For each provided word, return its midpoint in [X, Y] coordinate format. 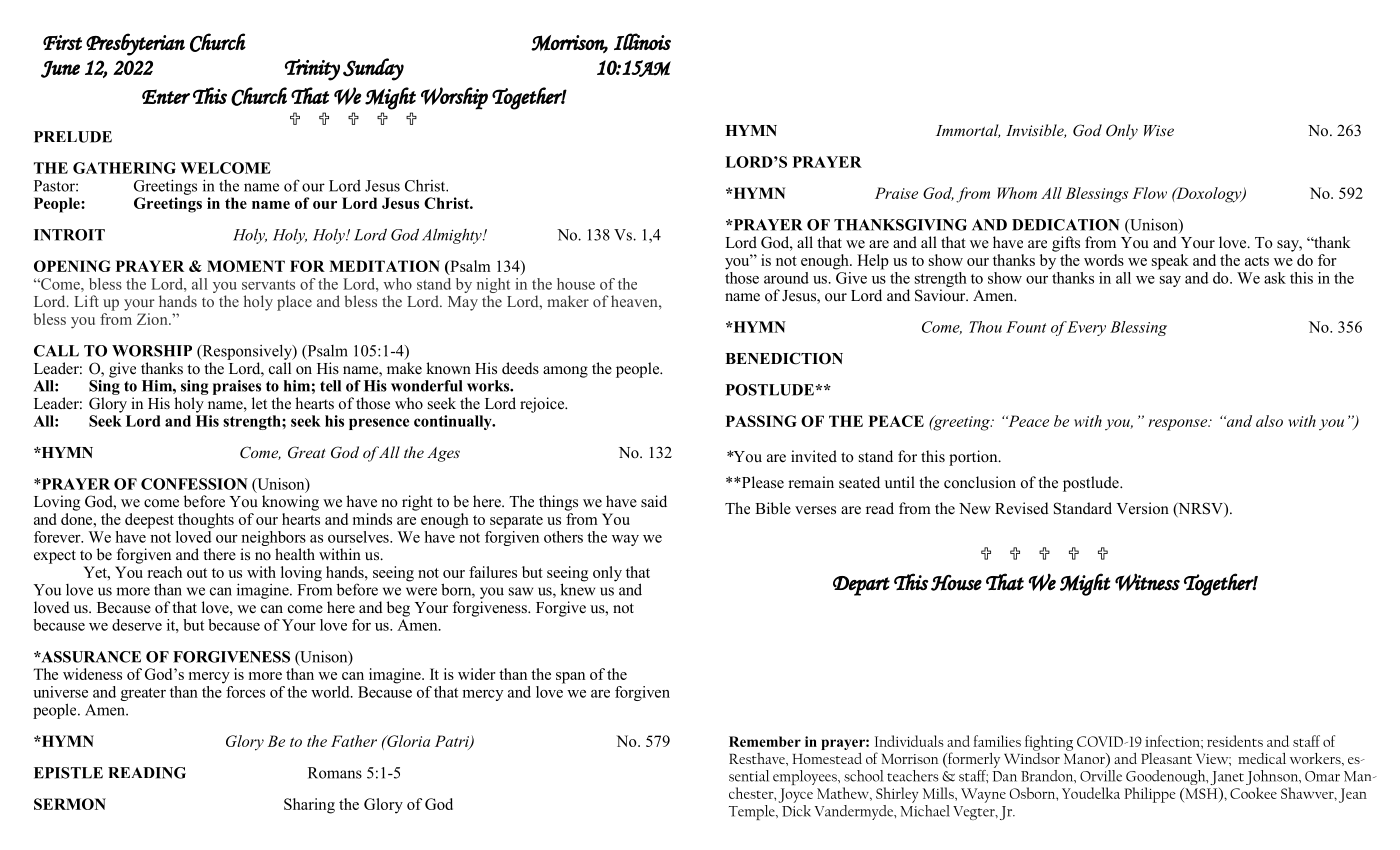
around [786, 278]
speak [1170, 262]
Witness [1147, 582]
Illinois [642, 41]
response [1179, 425]
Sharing [309, 806]
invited [814, 456]
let [259, 403]
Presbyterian [135, 44]
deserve [137, 625]
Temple [753, 812]
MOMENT [246, 266]
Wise [1159, 130]
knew [577, 588]
